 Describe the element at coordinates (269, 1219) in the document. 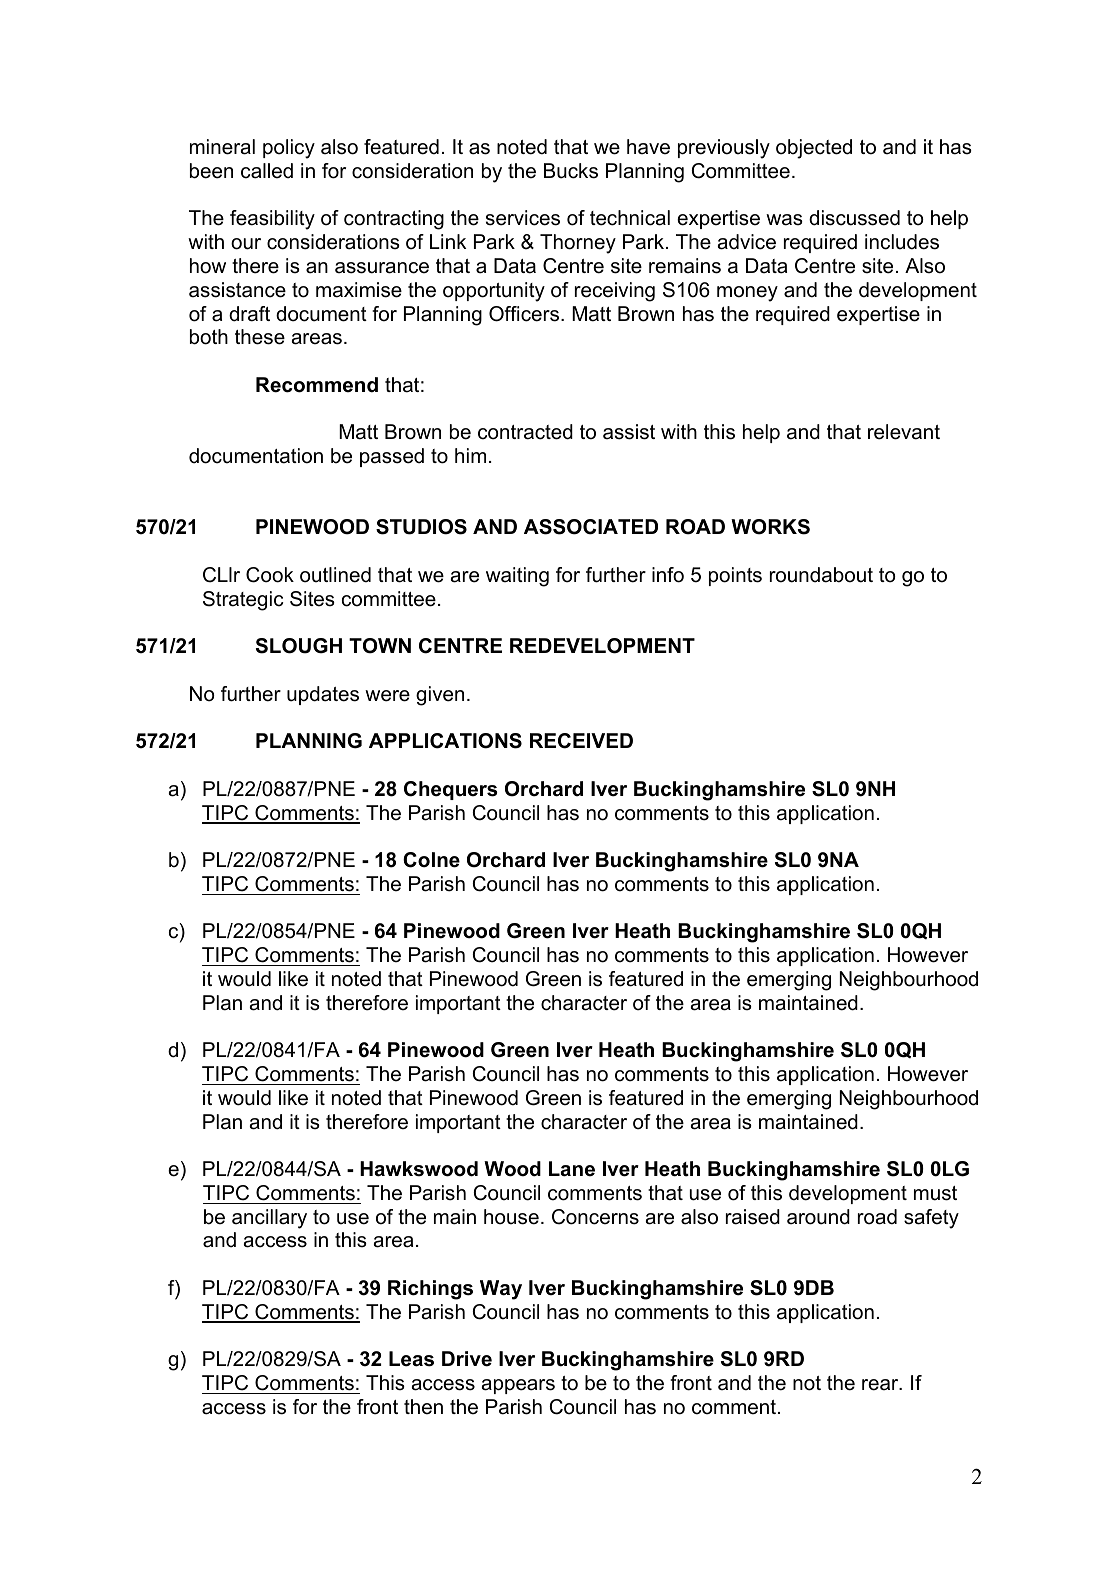

I see `ancillary` at that location.
